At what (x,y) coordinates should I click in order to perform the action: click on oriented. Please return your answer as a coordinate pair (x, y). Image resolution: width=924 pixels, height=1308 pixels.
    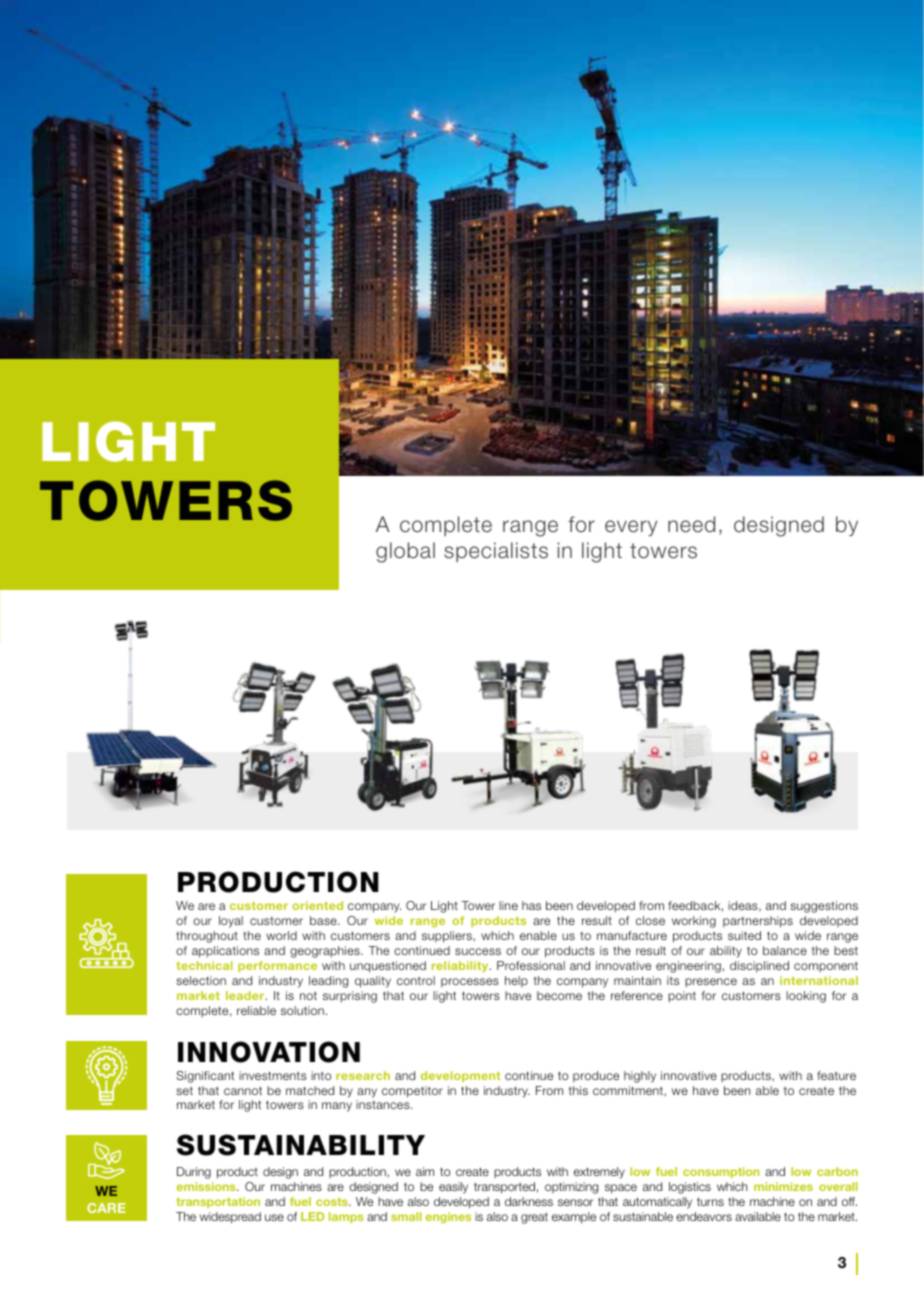
    Looking at the image, I should click on (317, 905).
